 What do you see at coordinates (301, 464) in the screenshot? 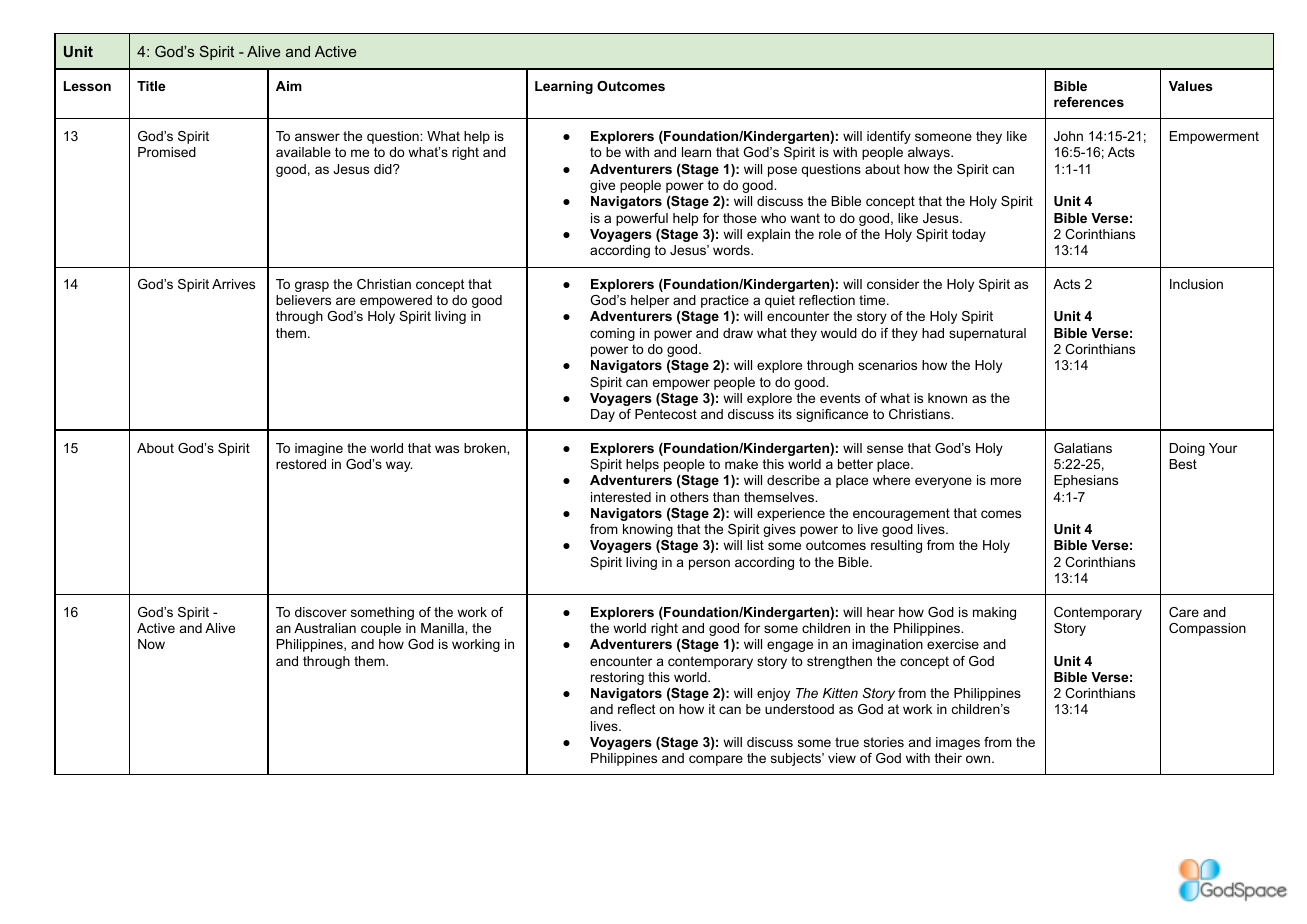
I see `restored` at bounding box center [301, 464].
